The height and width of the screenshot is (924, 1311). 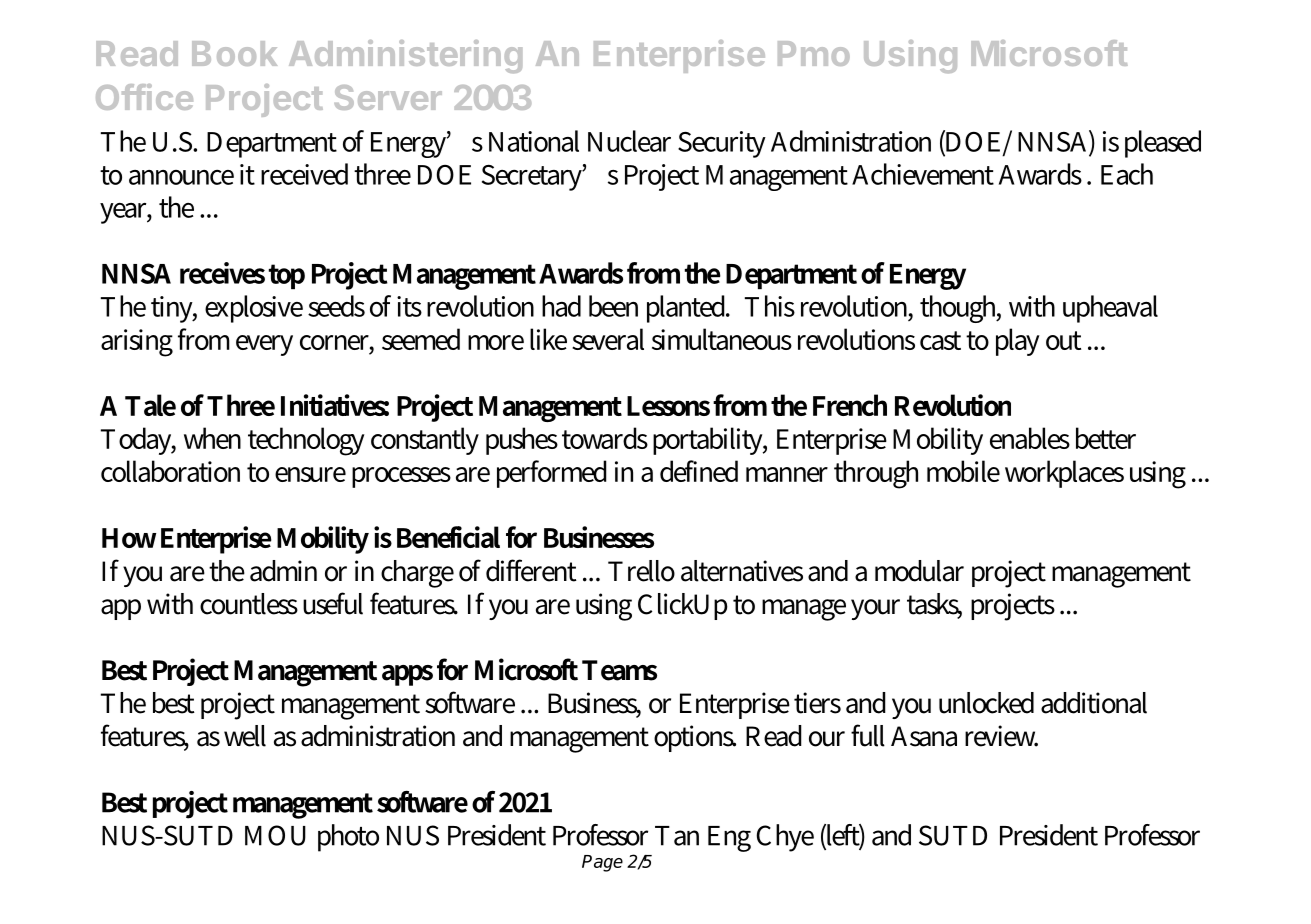 I want to click on Teams, so click(x=619, y=670).
